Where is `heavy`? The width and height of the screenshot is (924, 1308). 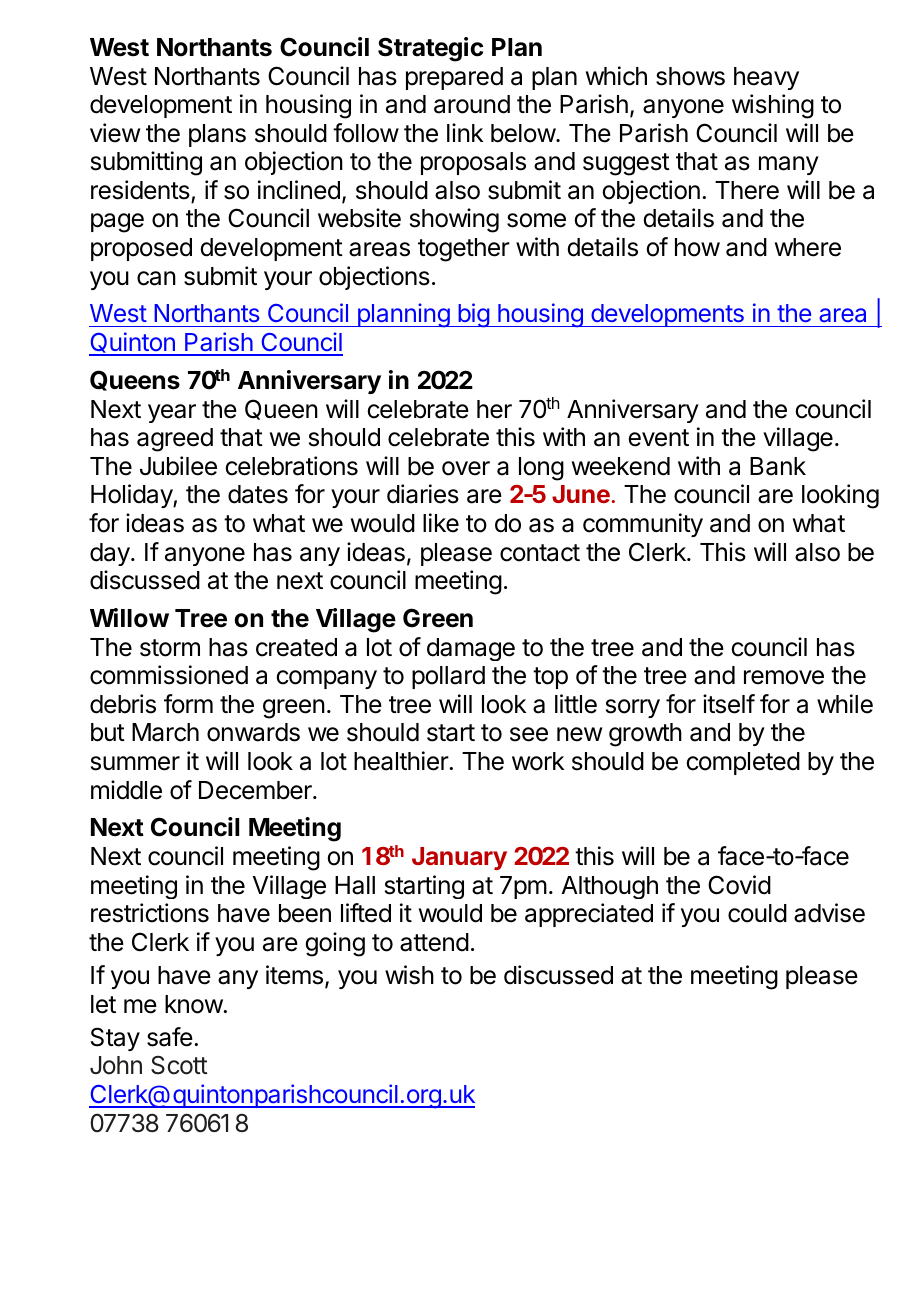
heavy is located at coordinates (766, 78).
